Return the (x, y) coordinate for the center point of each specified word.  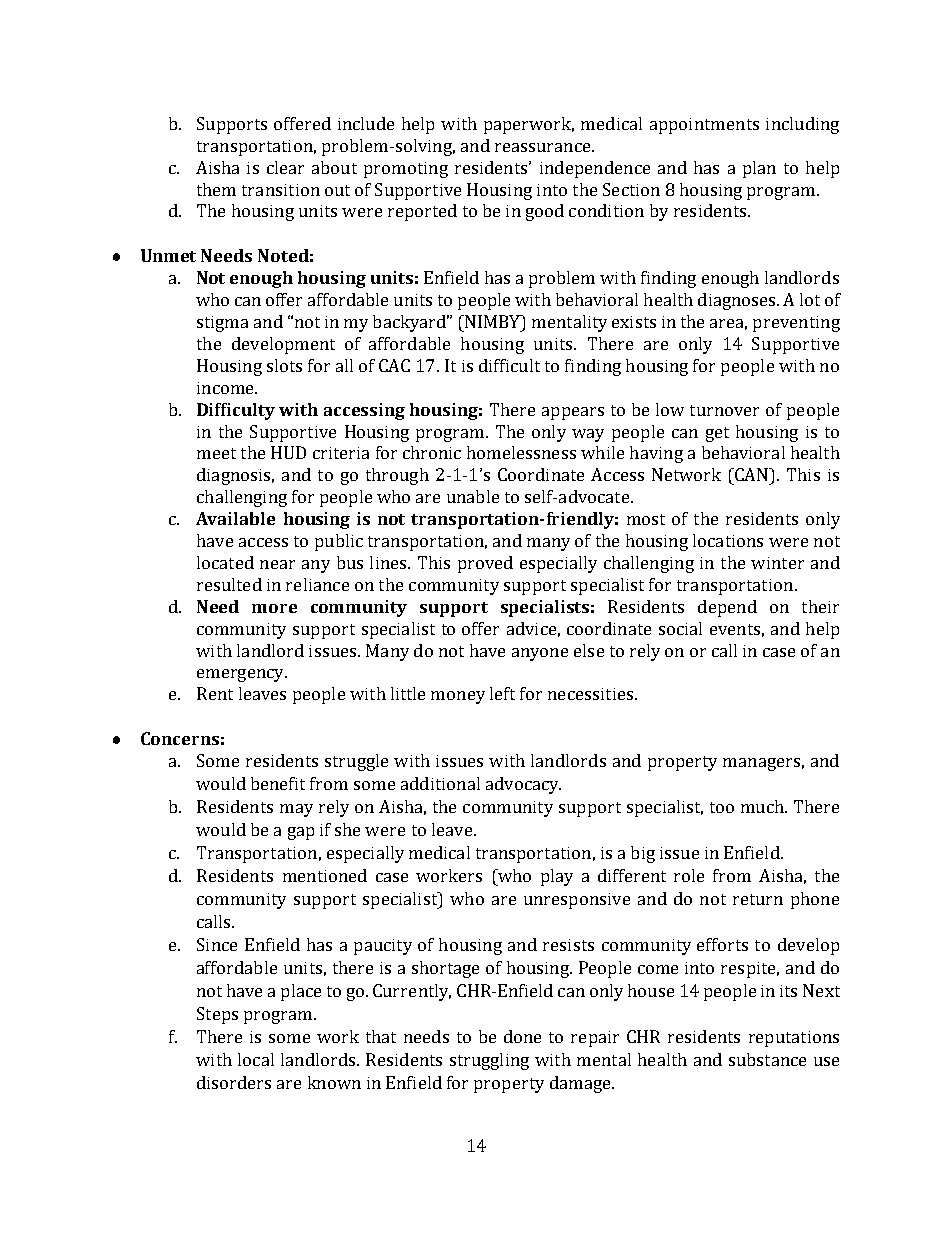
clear (285, 167)
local (256, 1059)
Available (235, 518)
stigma (222, 324)
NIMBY (493, 323)
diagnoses (738, 301)
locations (728, 540)
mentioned (325, 875)
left (502, 693)
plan (759, 169)
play (557, 877)
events (735, 629)
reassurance (544, 147)
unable (473, 496)
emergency (241, 675)
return (758, 899)
